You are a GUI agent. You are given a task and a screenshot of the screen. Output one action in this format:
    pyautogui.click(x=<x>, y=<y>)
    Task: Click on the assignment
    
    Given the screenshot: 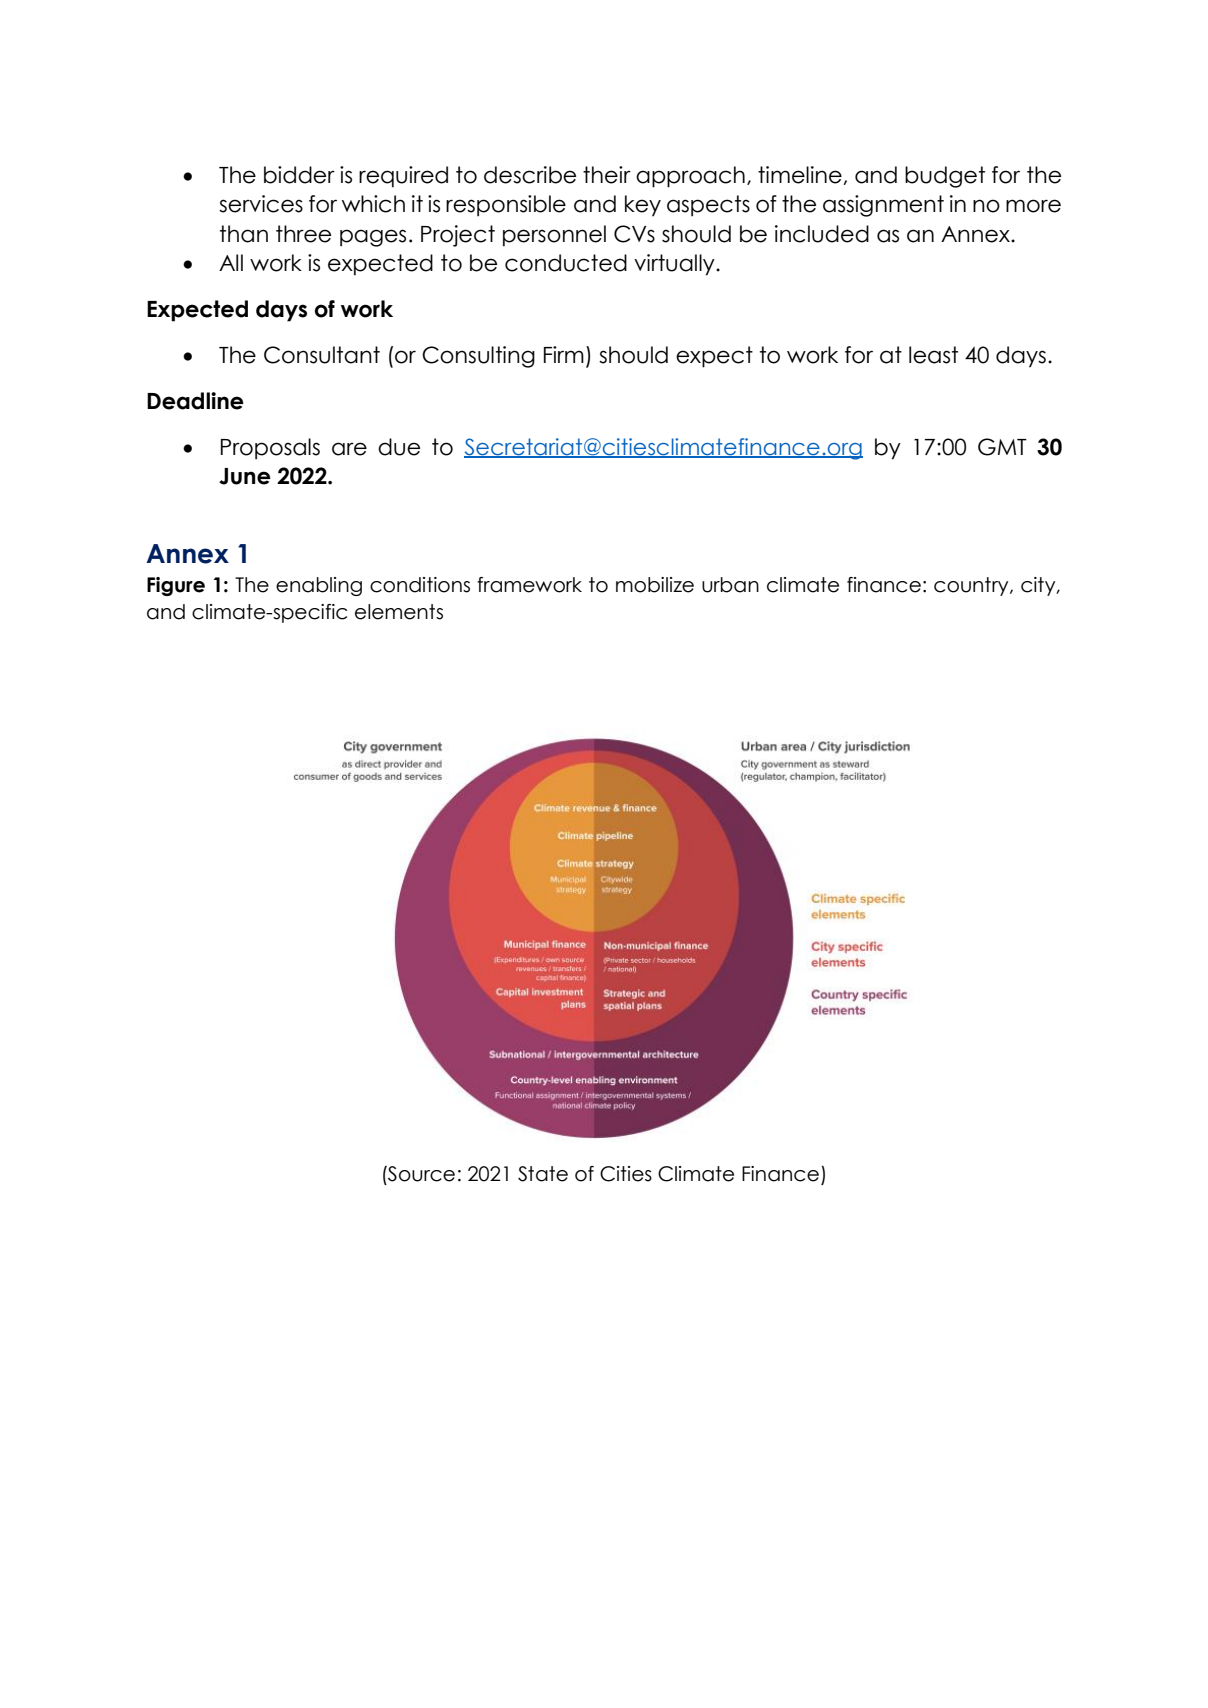 What is the action you would take?
    pyautogui.click(x=883, y=206)
